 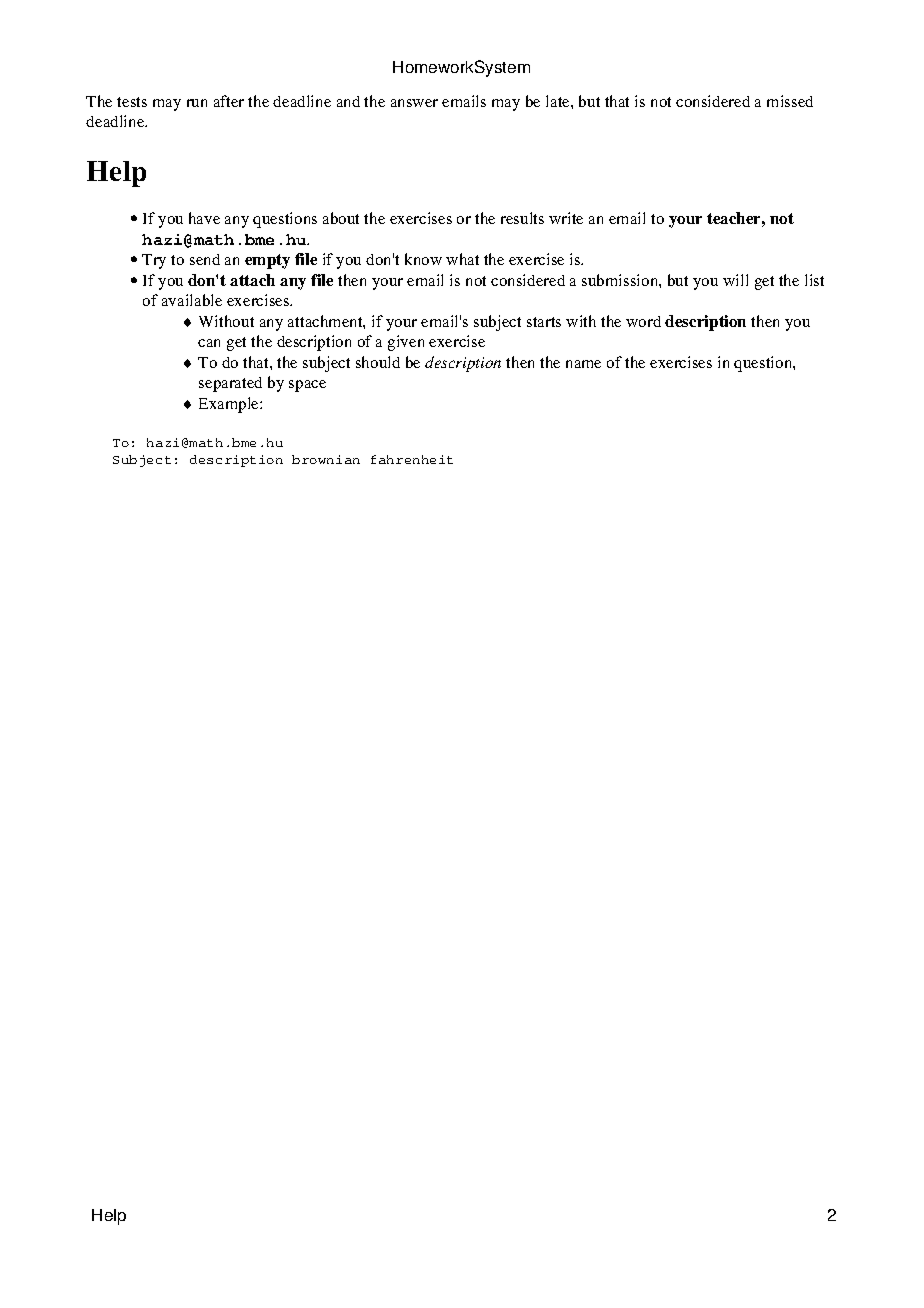 I want to click on name, so click(x=583, y=364).
